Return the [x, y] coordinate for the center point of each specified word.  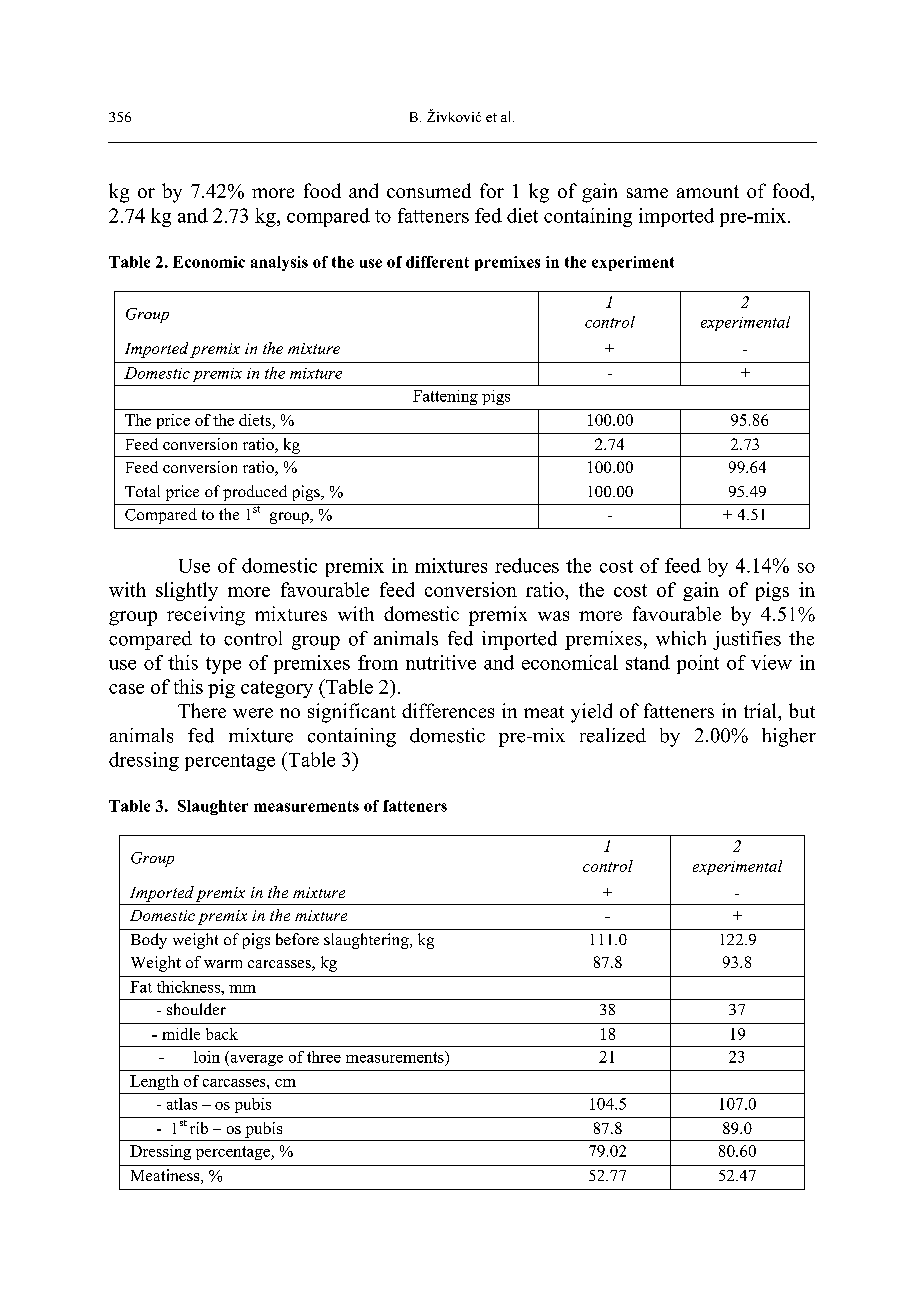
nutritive [441, 662]
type [223, 665]
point [698, 664]
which [681, 638]
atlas [182, 1104]
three [324, 1057]
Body [149, 941]
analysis [279, 263]
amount [708, 191]
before [297, 939]
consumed [429, 190]
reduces [527, 565]
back [222, 1034]
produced [255, 493]
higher [789, 737]
